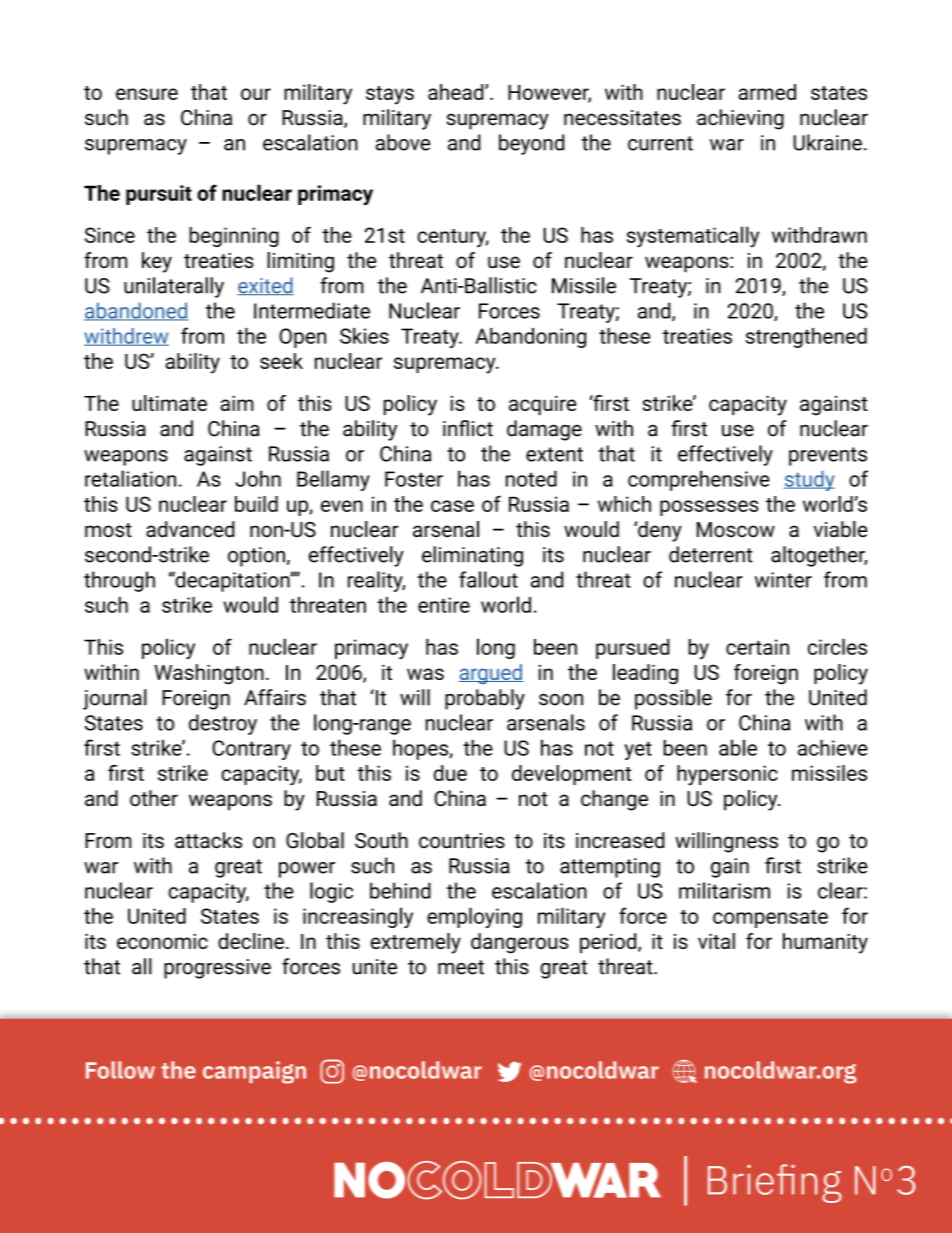  Describe the element at coordinates (162, 941) in the page. I see `economic` at that location.
